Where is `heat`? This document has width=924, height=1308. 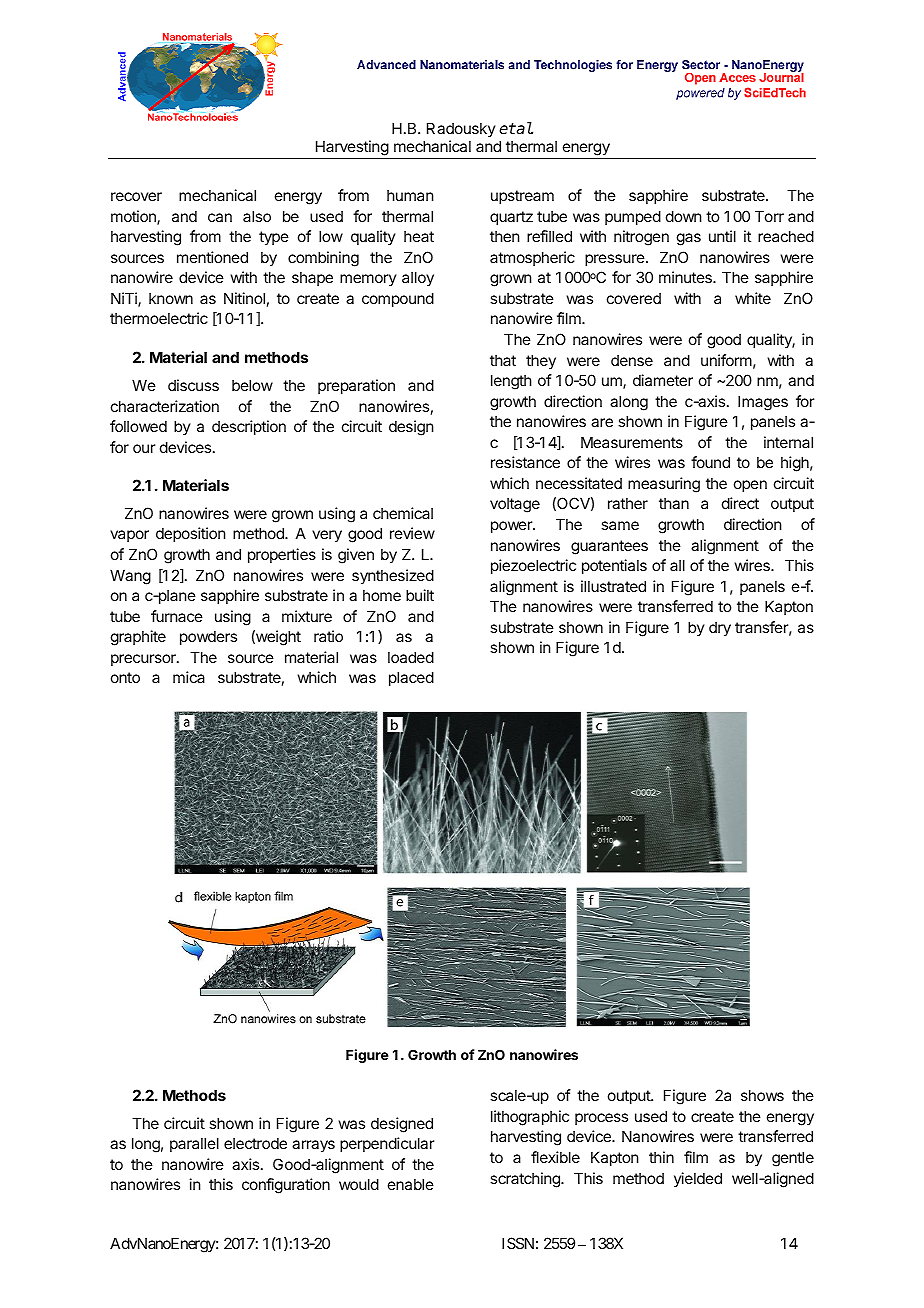 heat is located at coordinates (419, 236).
